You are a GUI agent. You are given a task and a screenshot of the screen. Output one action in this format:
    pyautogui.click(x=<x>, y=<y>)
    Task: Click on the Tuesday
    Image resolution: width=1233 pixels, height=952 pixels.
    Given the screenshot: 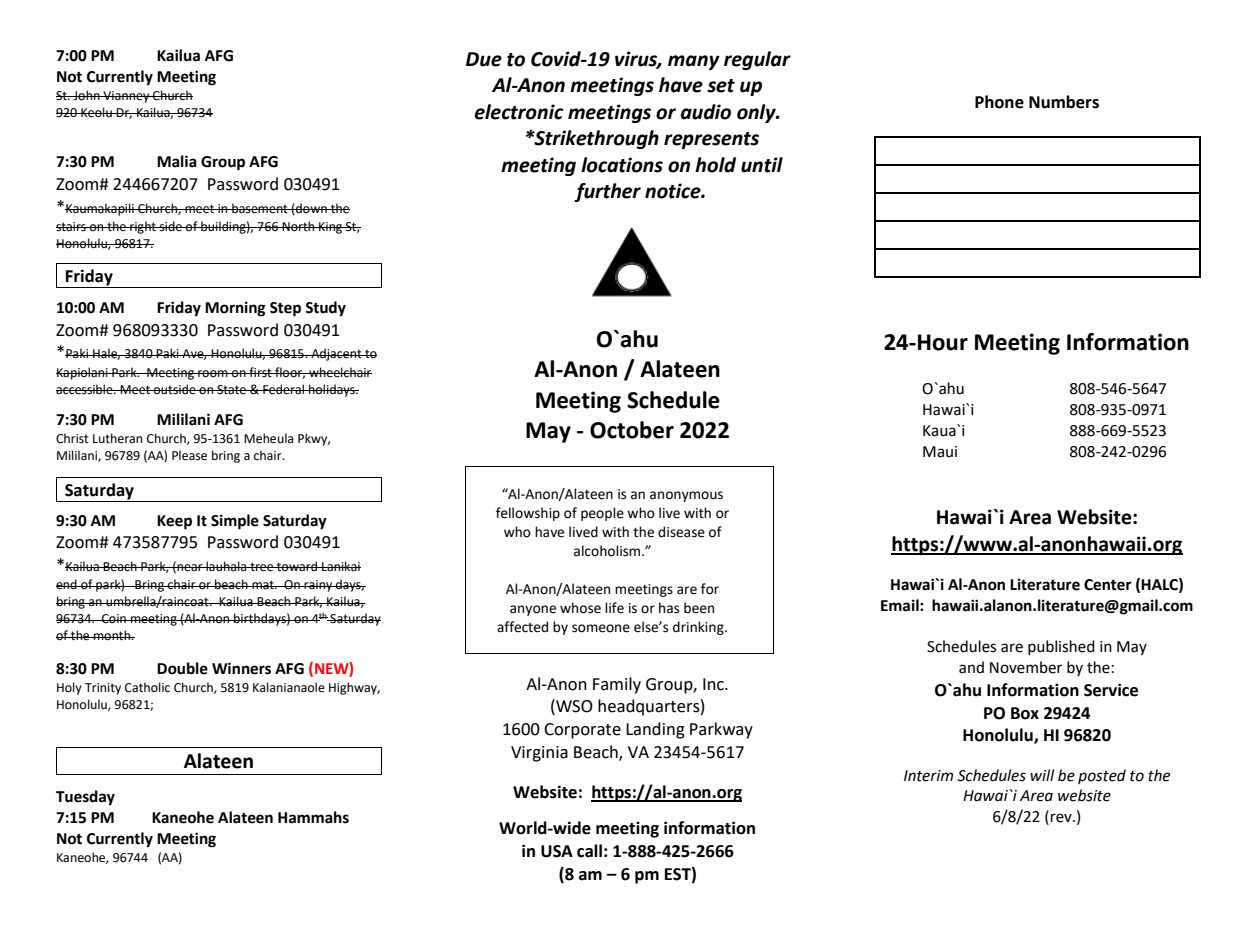 What is the action you would take?
    pyautogui.click(x=85, y=798)
